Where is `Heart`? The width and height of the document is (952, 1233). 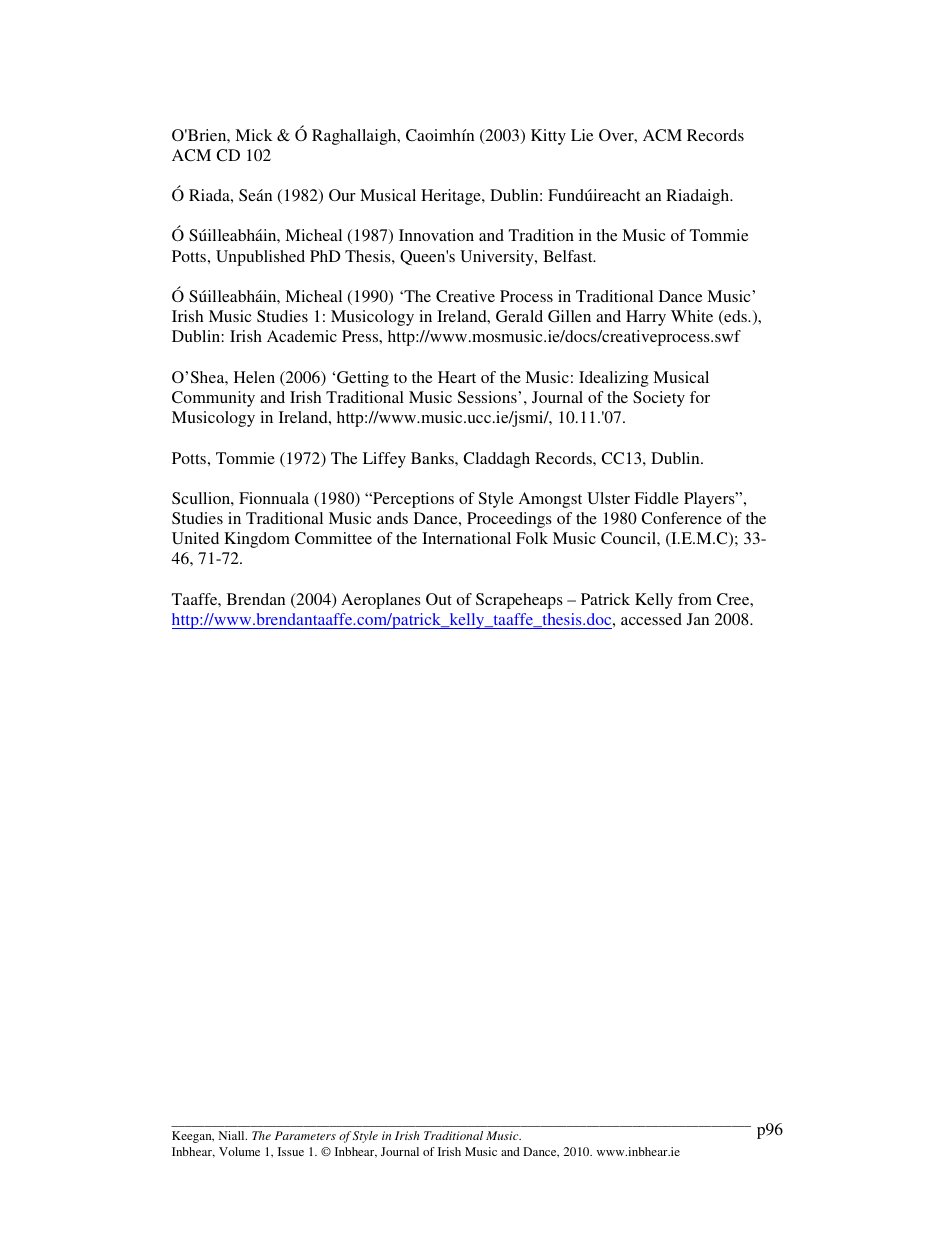 Heart is located at coordinates (457, 377).
